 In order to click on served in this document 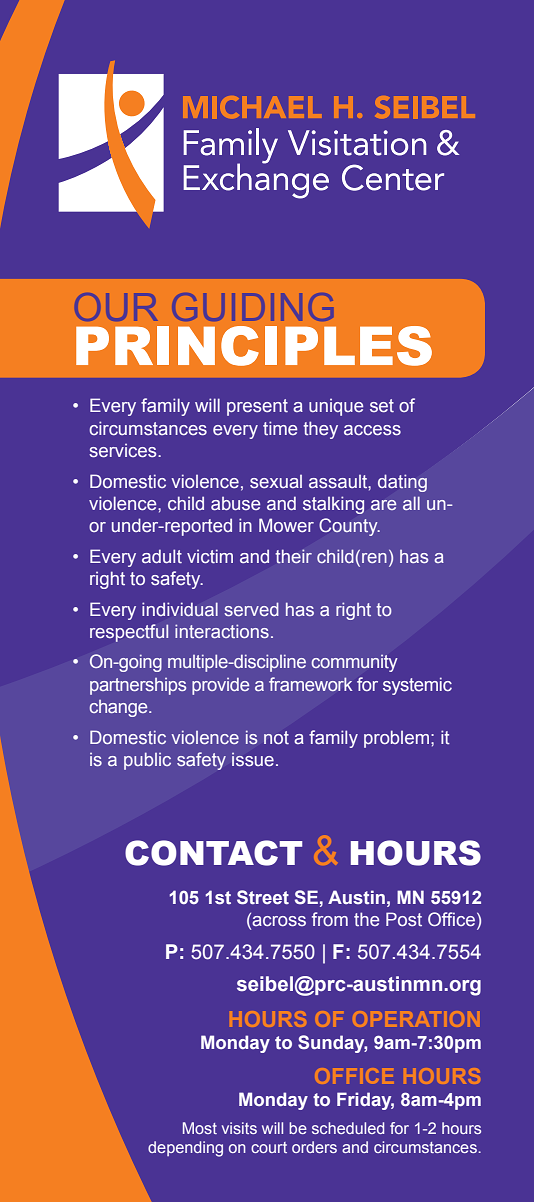, I will do `click(251, 609)`.
